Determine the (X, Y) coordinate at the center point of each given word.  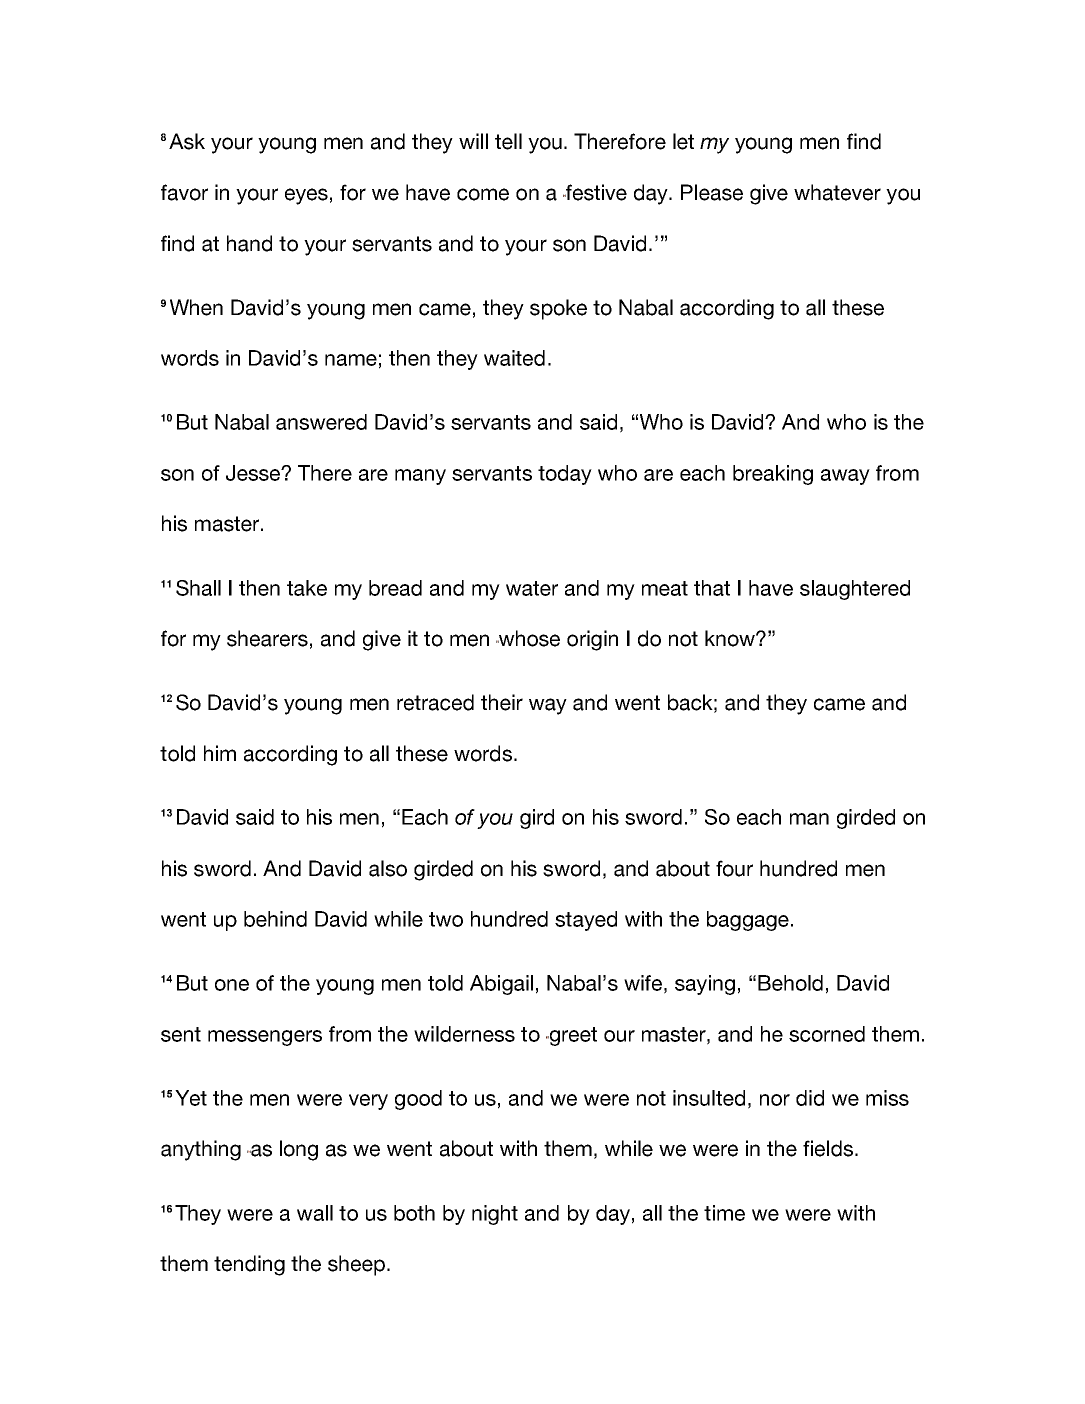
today (565, 475)
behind (275, 919)
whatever (837, 192)
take (307, 588)
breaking (773, 475)
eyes (306, 196)
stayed (586, 921)
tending (249, 1265)
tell (508, 141)
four (734, 868)
